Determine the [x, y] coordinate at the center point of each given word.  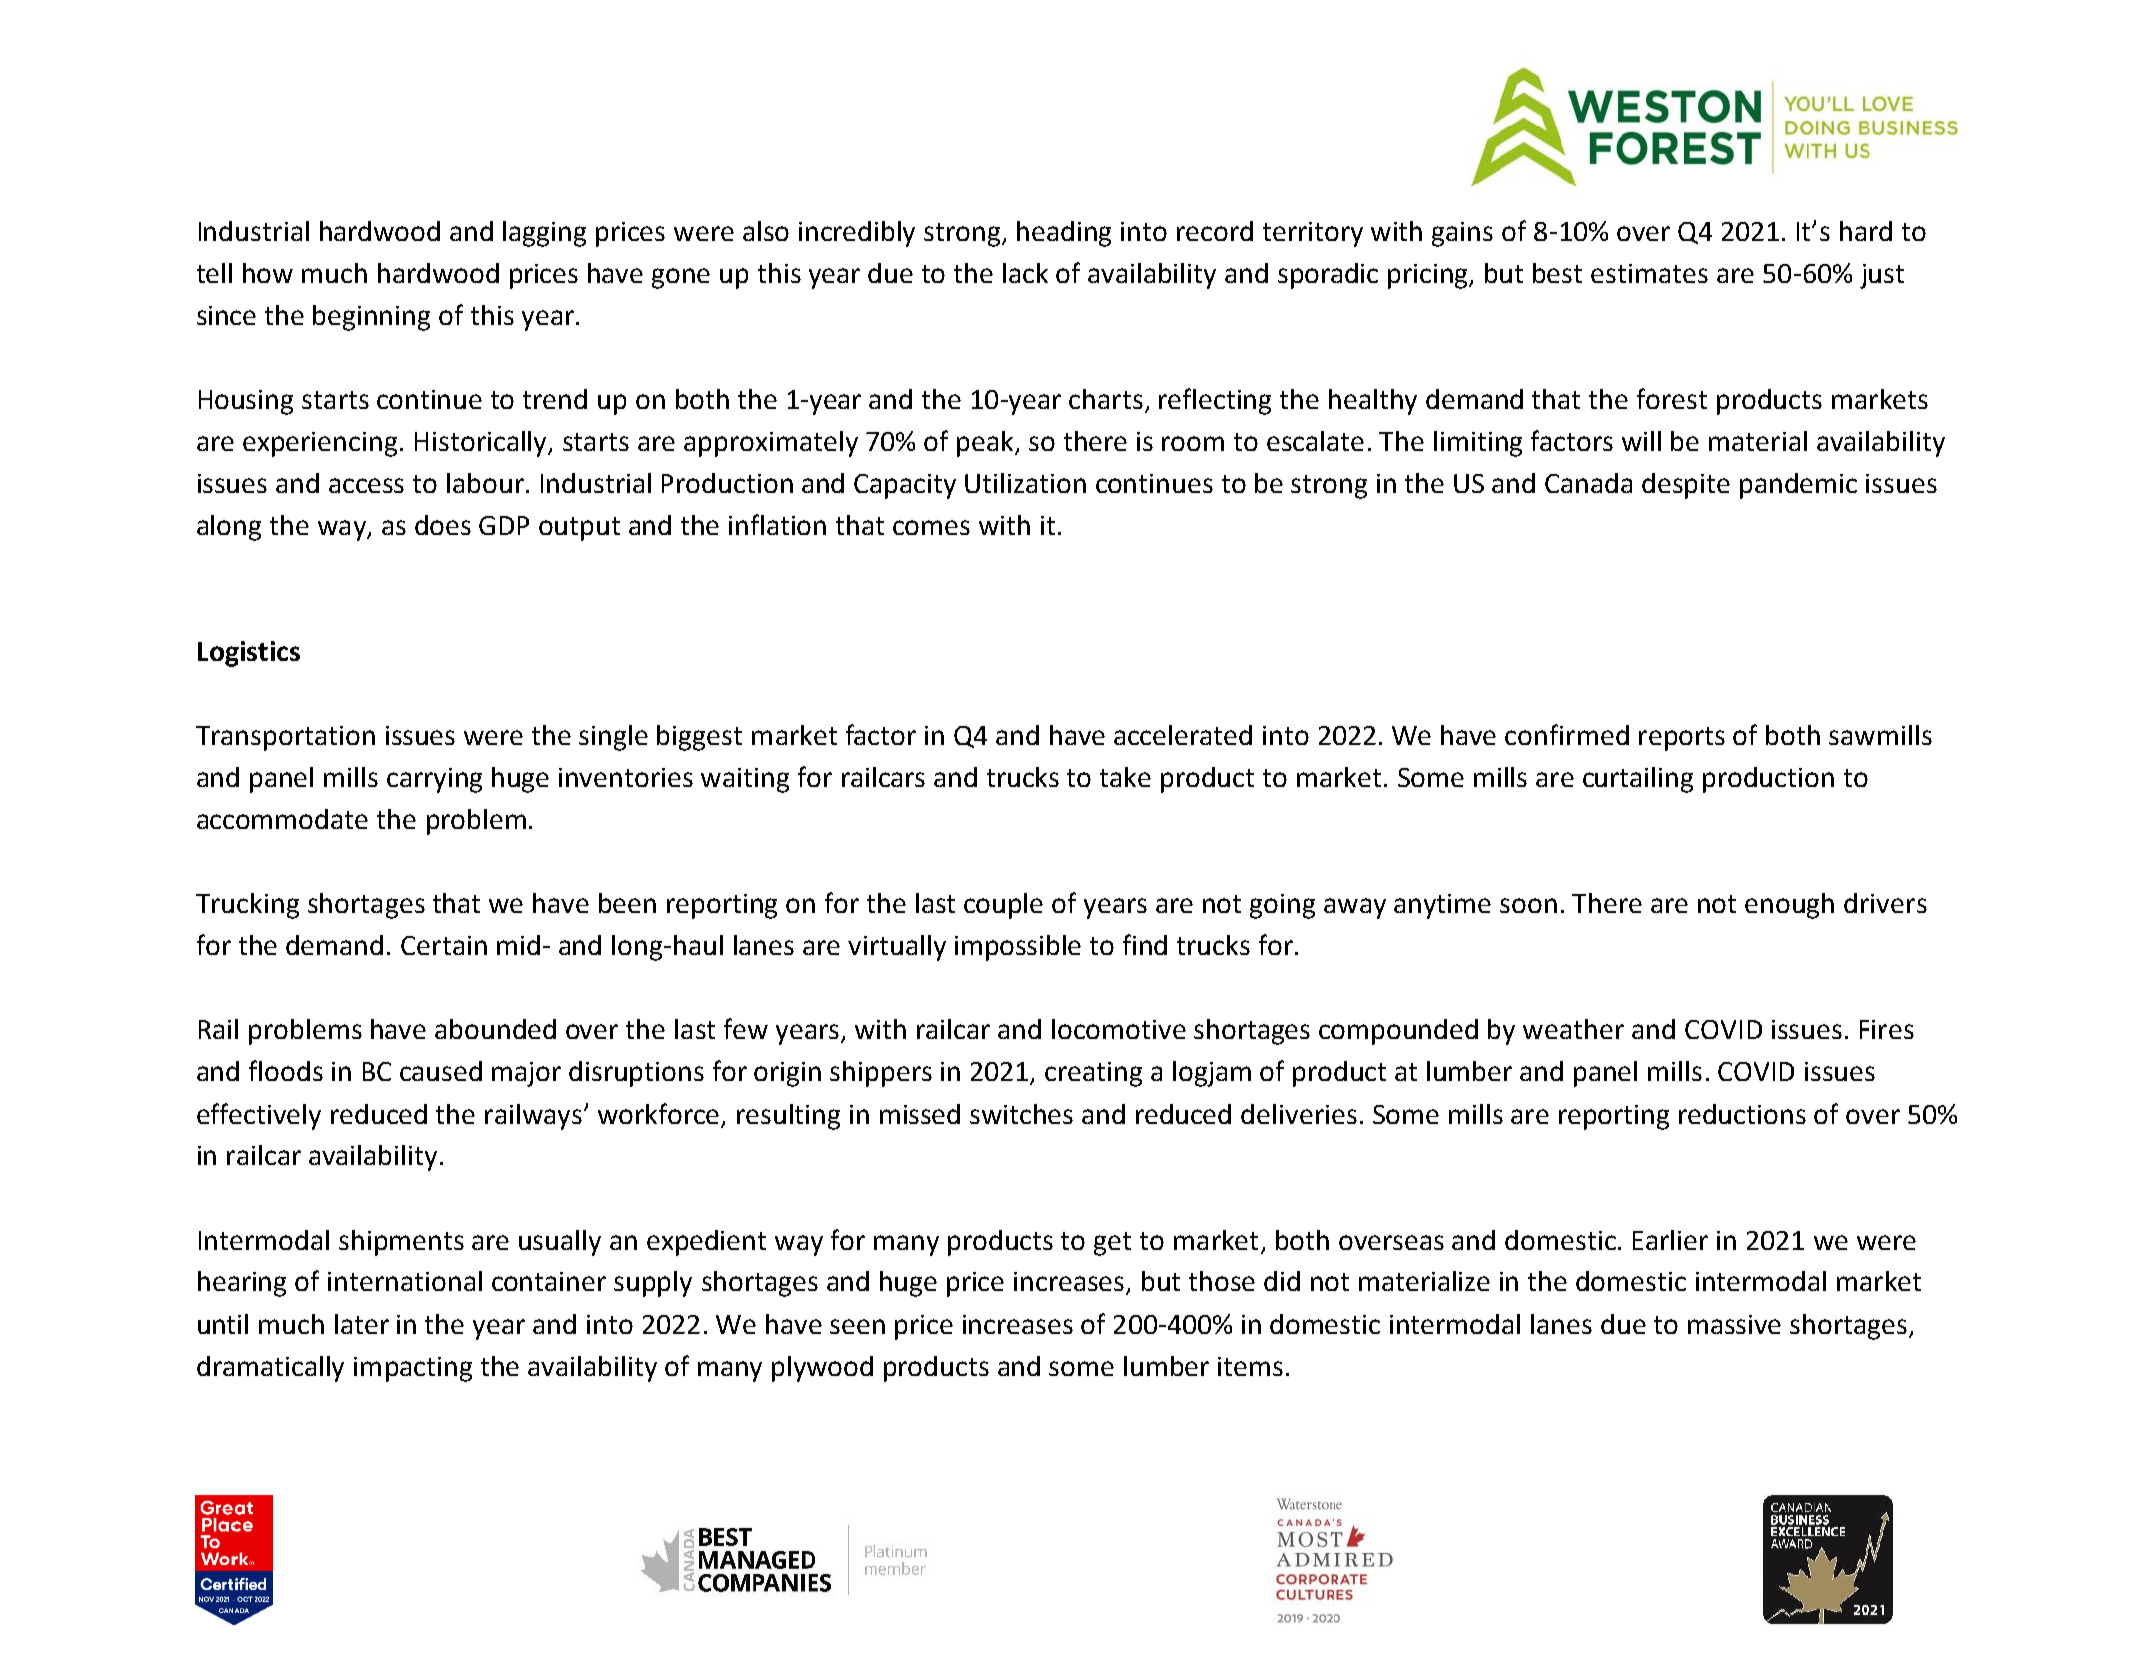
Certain [444, 945]
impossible [1018, 948]
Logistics [249, 654]
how [268, 273]
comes [931, 527]
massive [1734, 1324]
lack [1025, 273]
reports [1682, 739]
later [362, 1324]
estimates [1649, 273]
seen [857, 1326]
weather [1573, 1029]
